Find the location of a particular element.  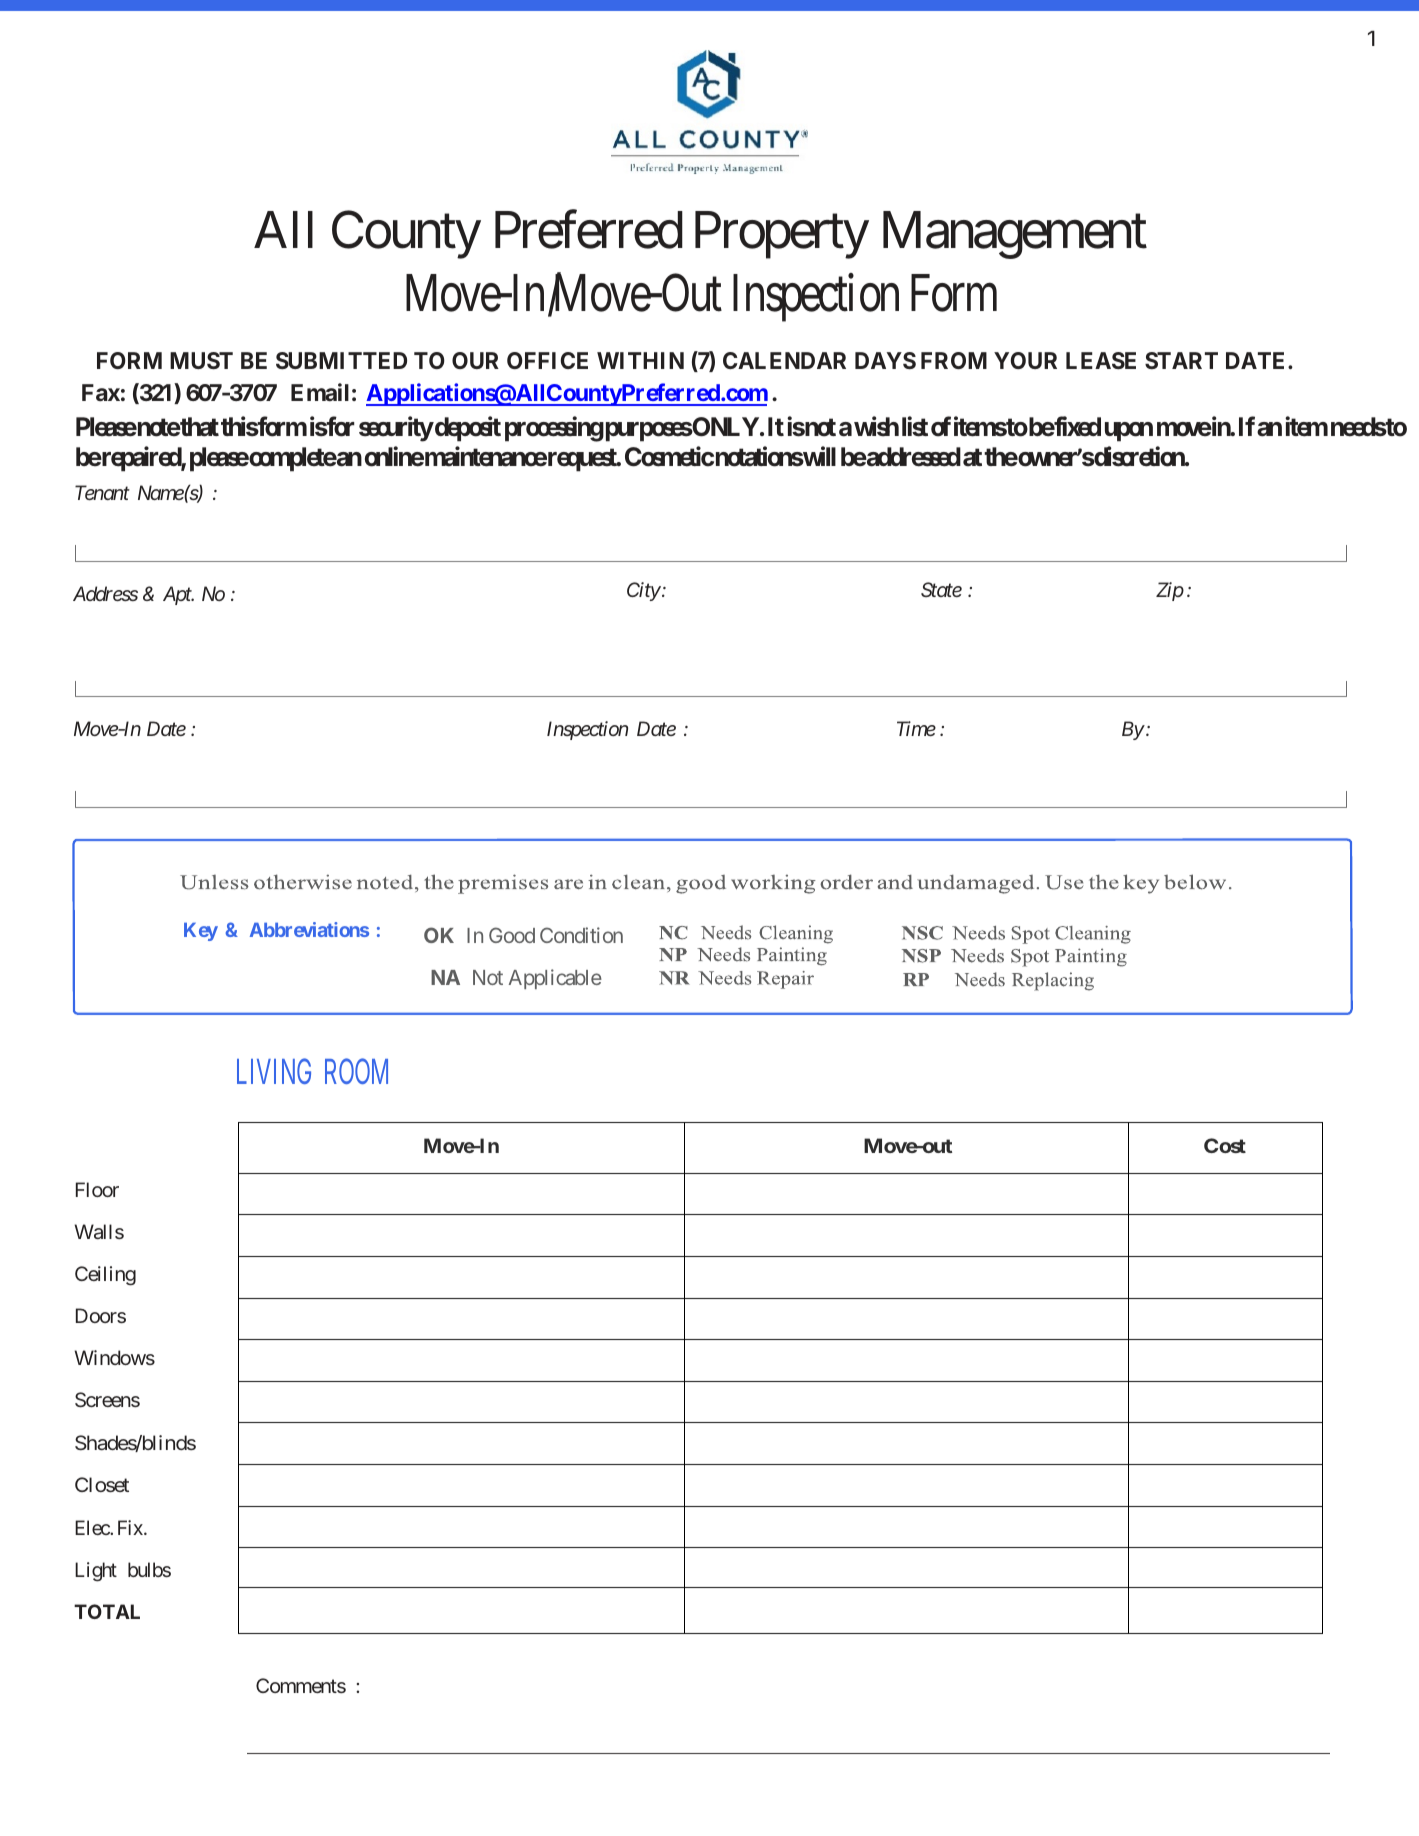

Key is located at coordinates (201, 932).
